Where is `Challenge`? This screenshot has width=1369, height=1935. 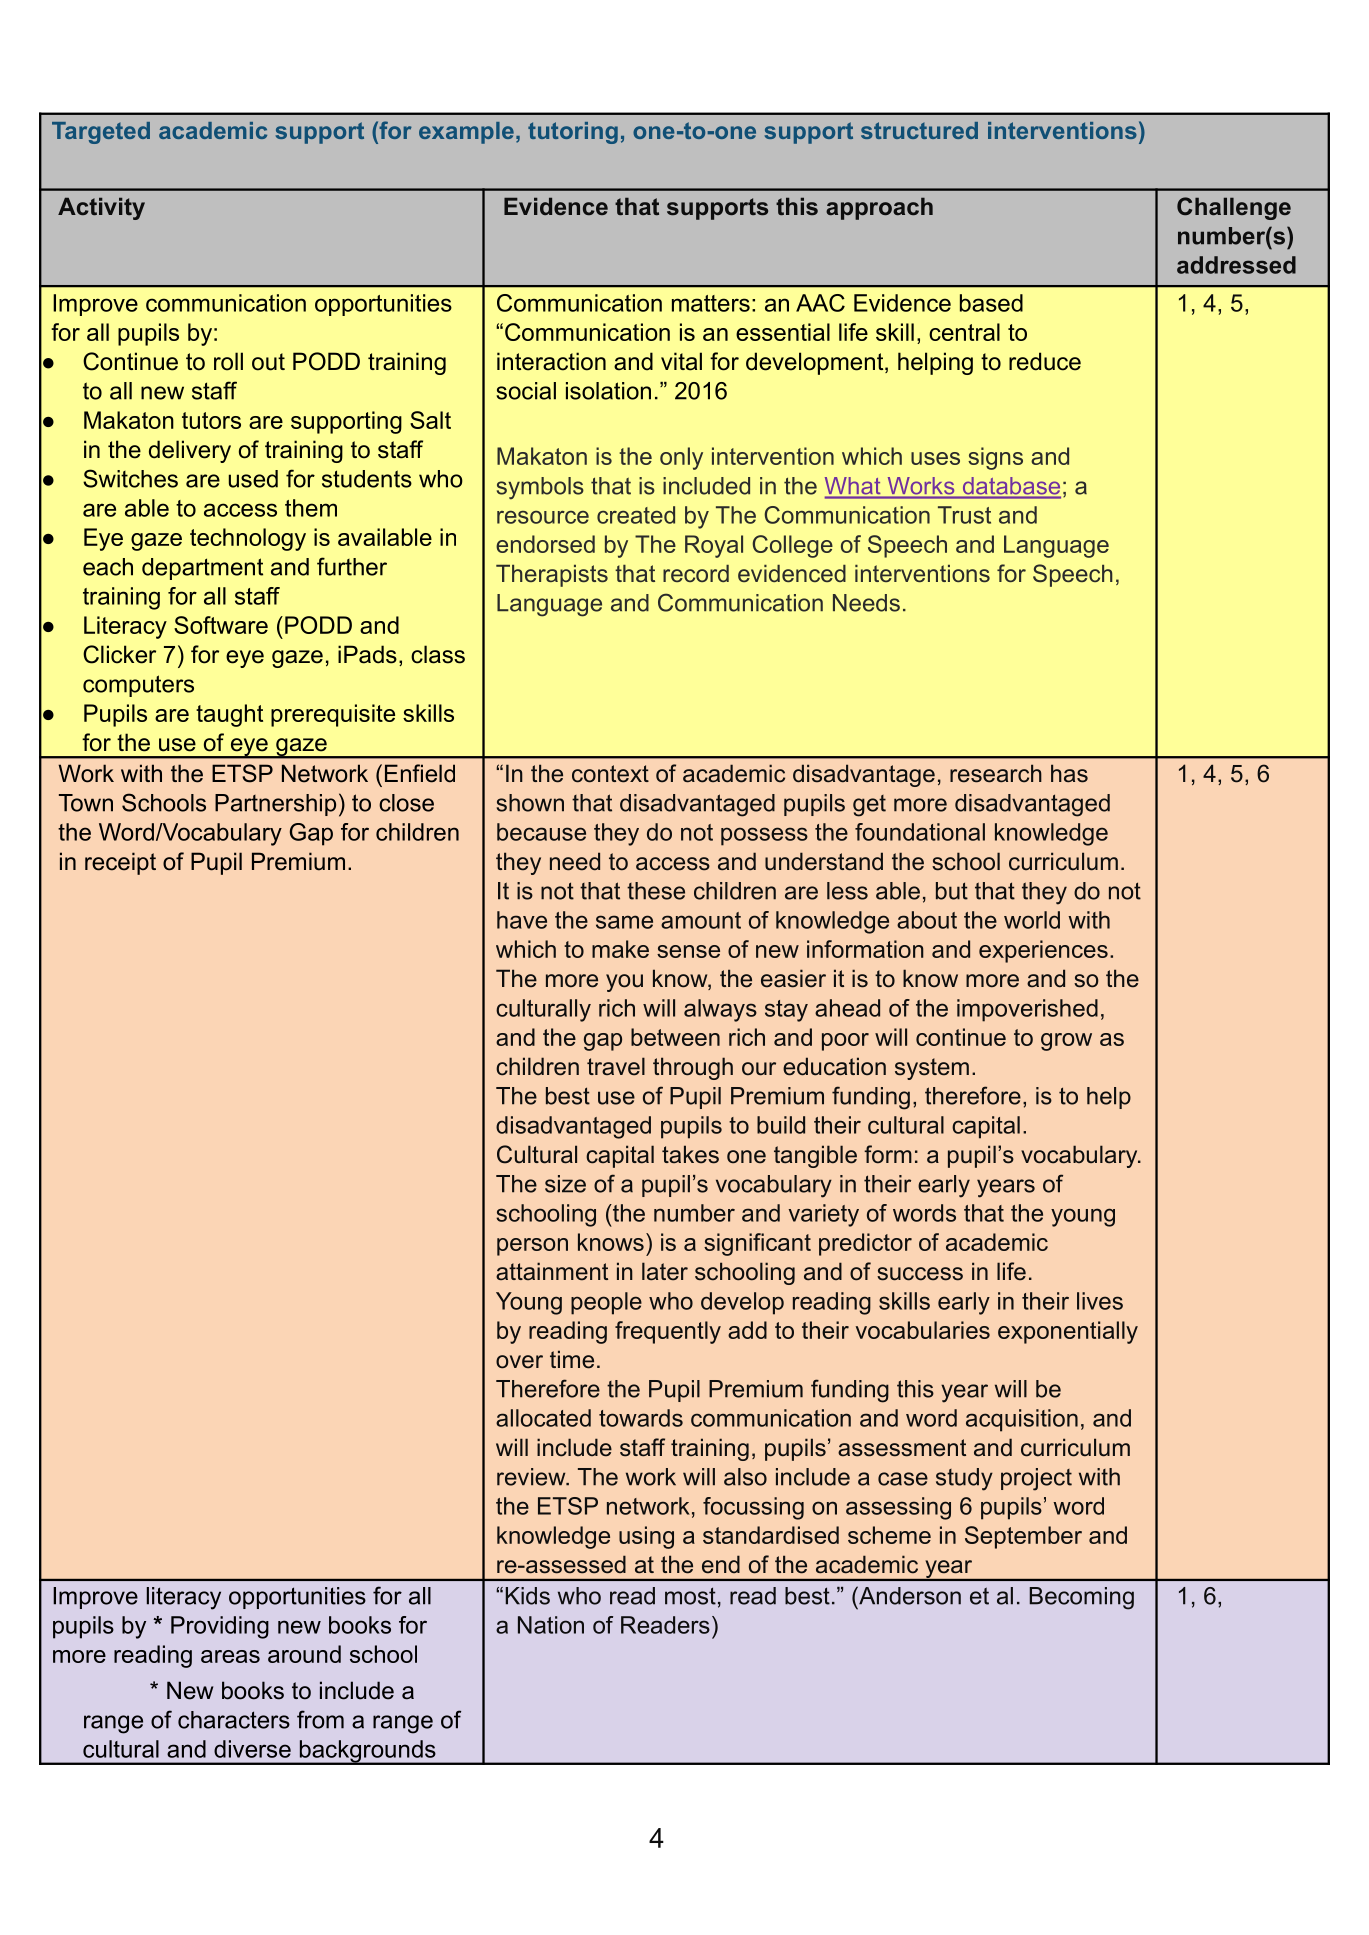
Challenge is located at coordinates (1234, 208).
